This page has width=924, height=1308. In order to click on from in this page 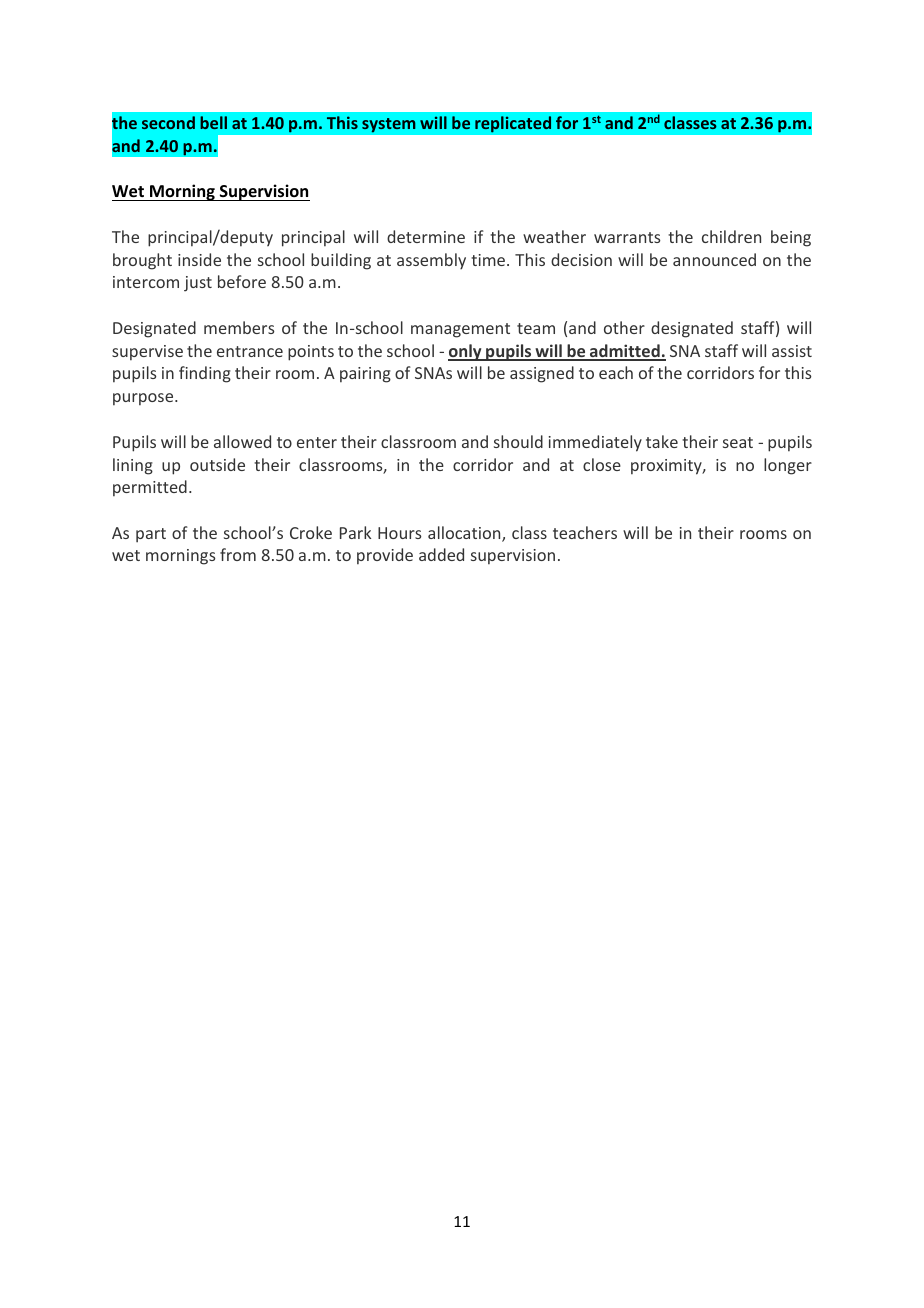, I will do `click(238, 554)`.
